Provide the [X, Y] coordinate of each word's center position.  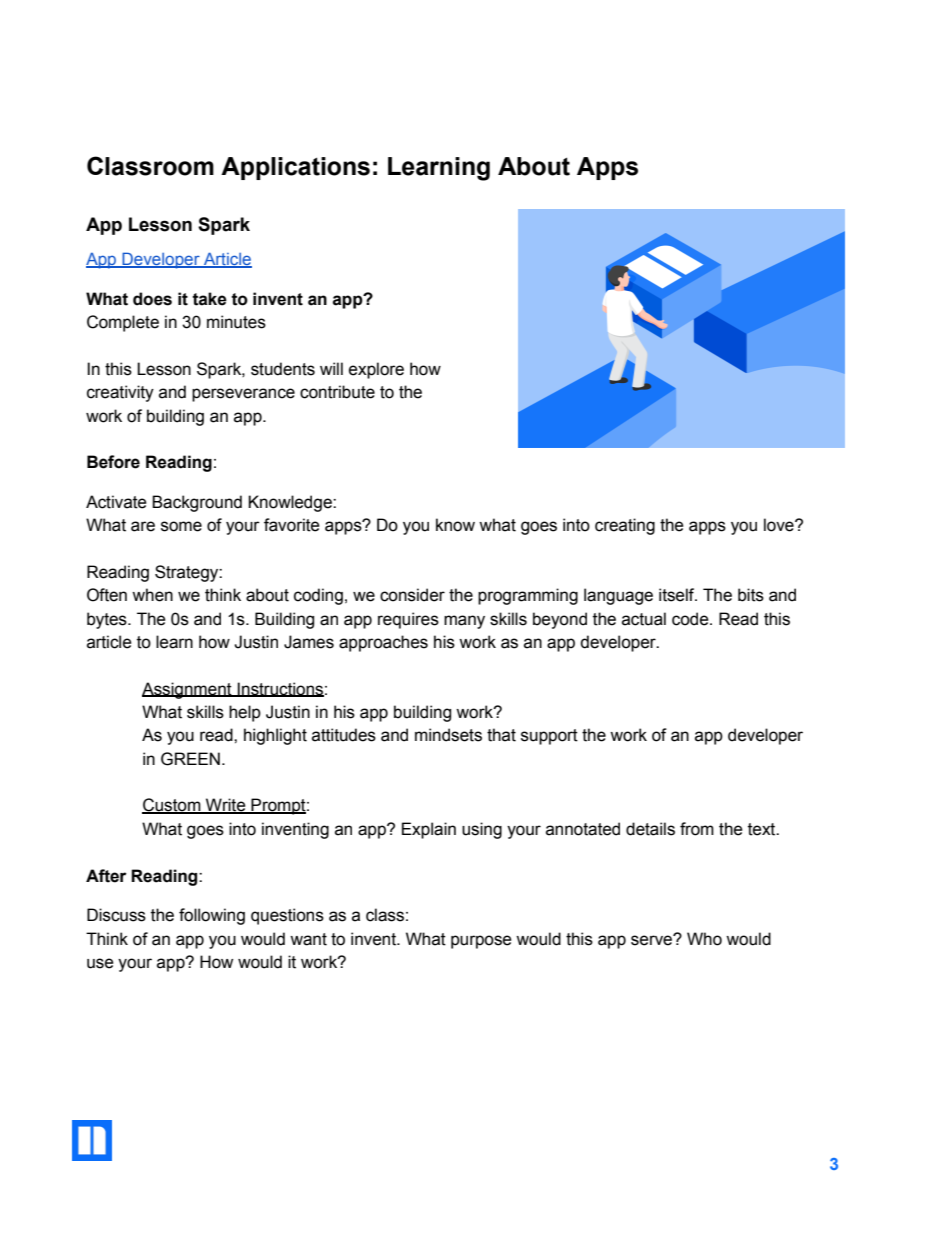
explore [376, 370]
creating [625, 526]
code [691, 619]
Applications [295, 168]
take [209, 299]
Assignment [188, 690]
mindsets [448, 735]
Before [113, 462]
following [212, 916]
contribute [337, 392]
